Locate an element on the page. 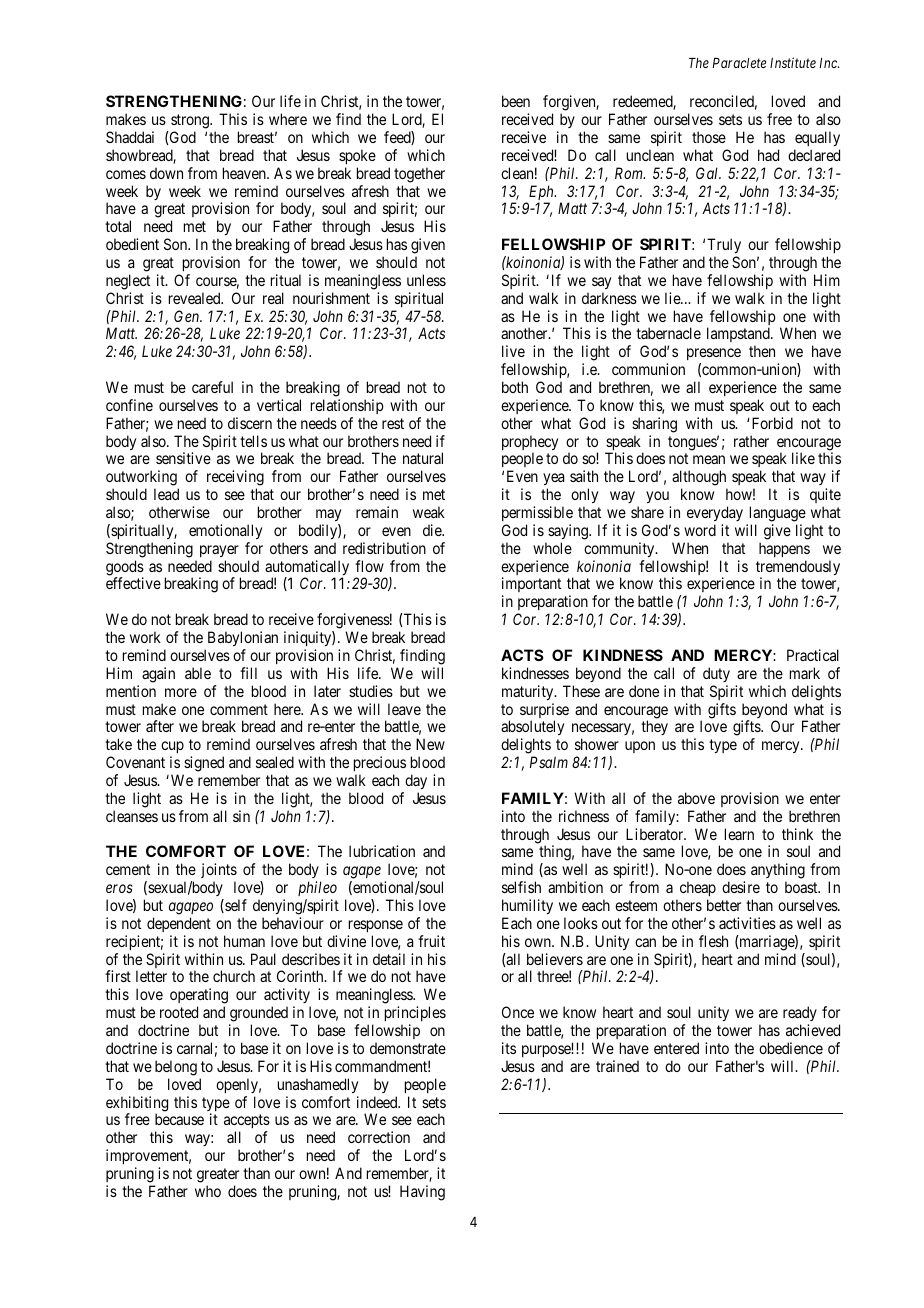 The height and width of the page is (1308, 924). strong is located at coordinates (191, 121).
